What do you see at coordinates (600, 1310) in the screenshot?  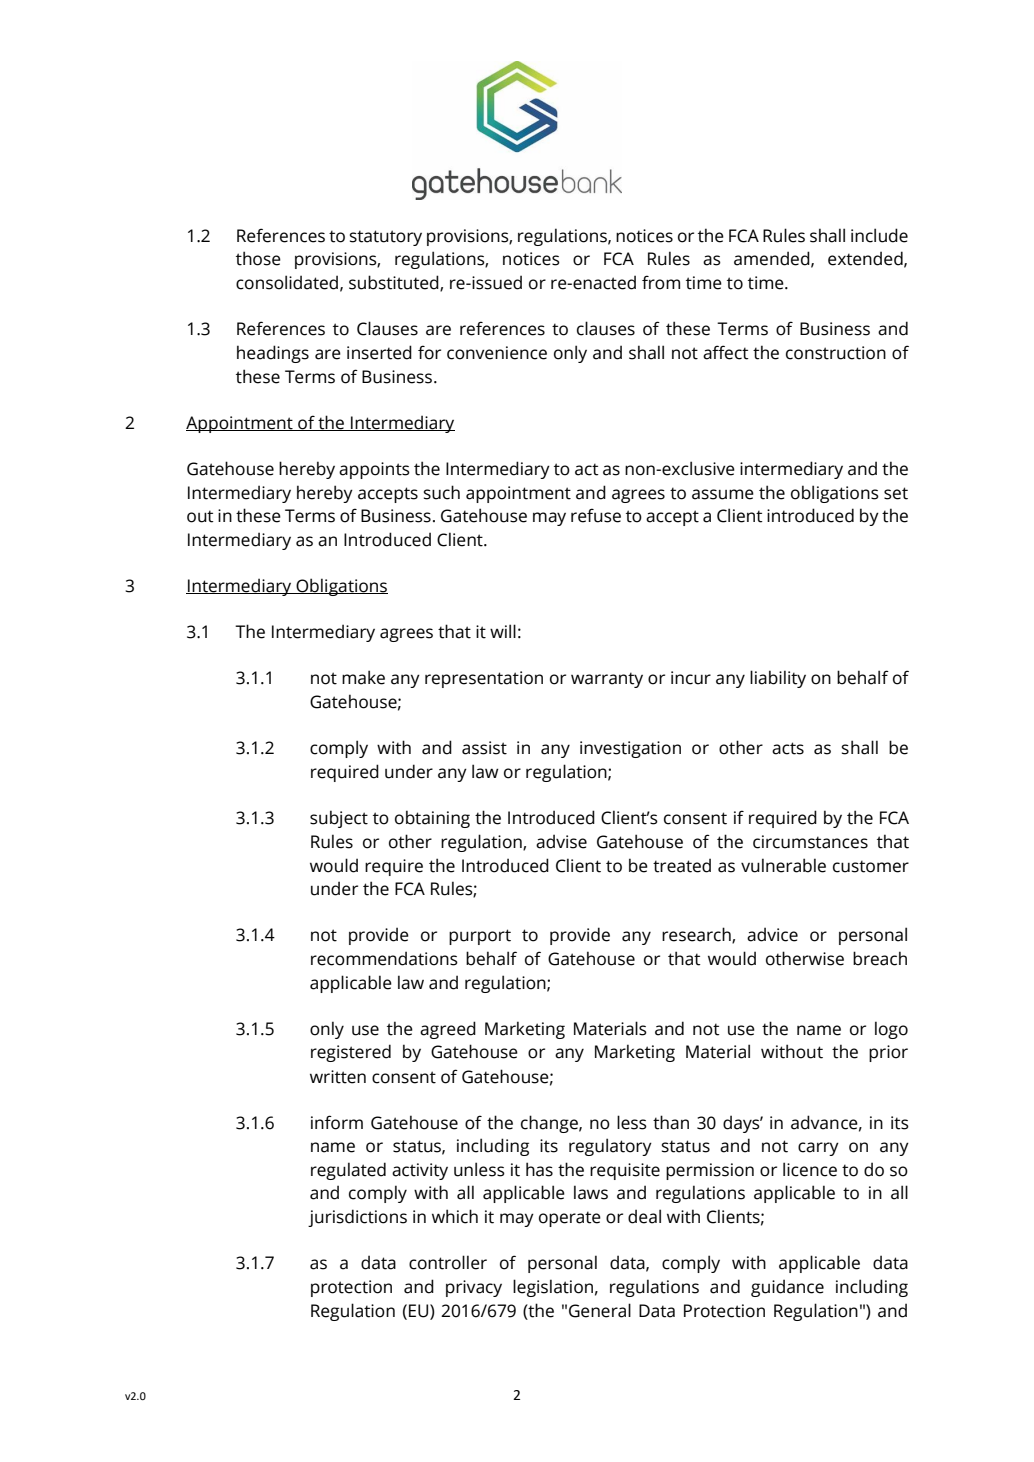 I see `General` at bounding box center [600, 1310].
